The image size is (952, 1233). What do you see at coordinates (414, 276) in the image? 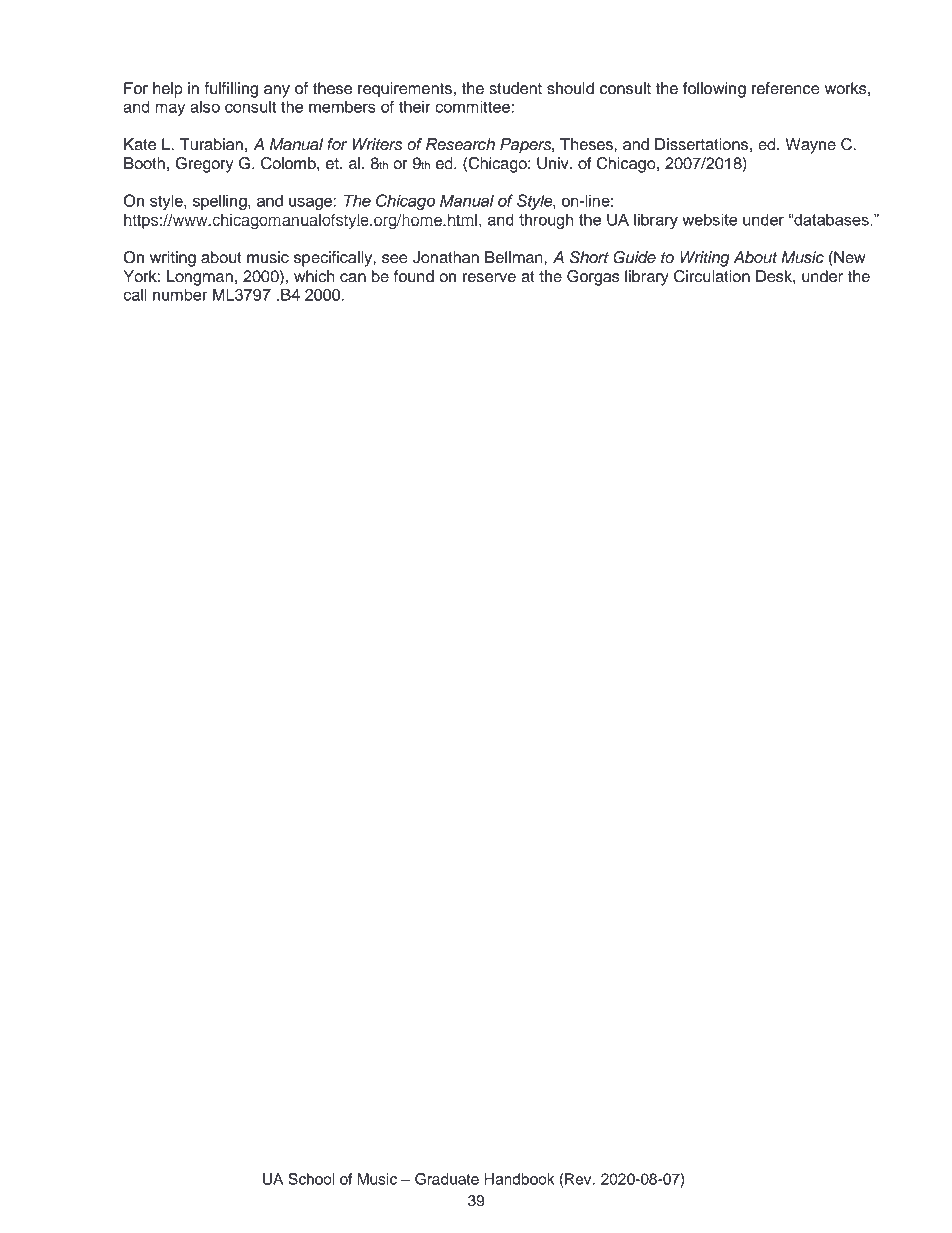
I see `found` at bounding box center [414, 276].
